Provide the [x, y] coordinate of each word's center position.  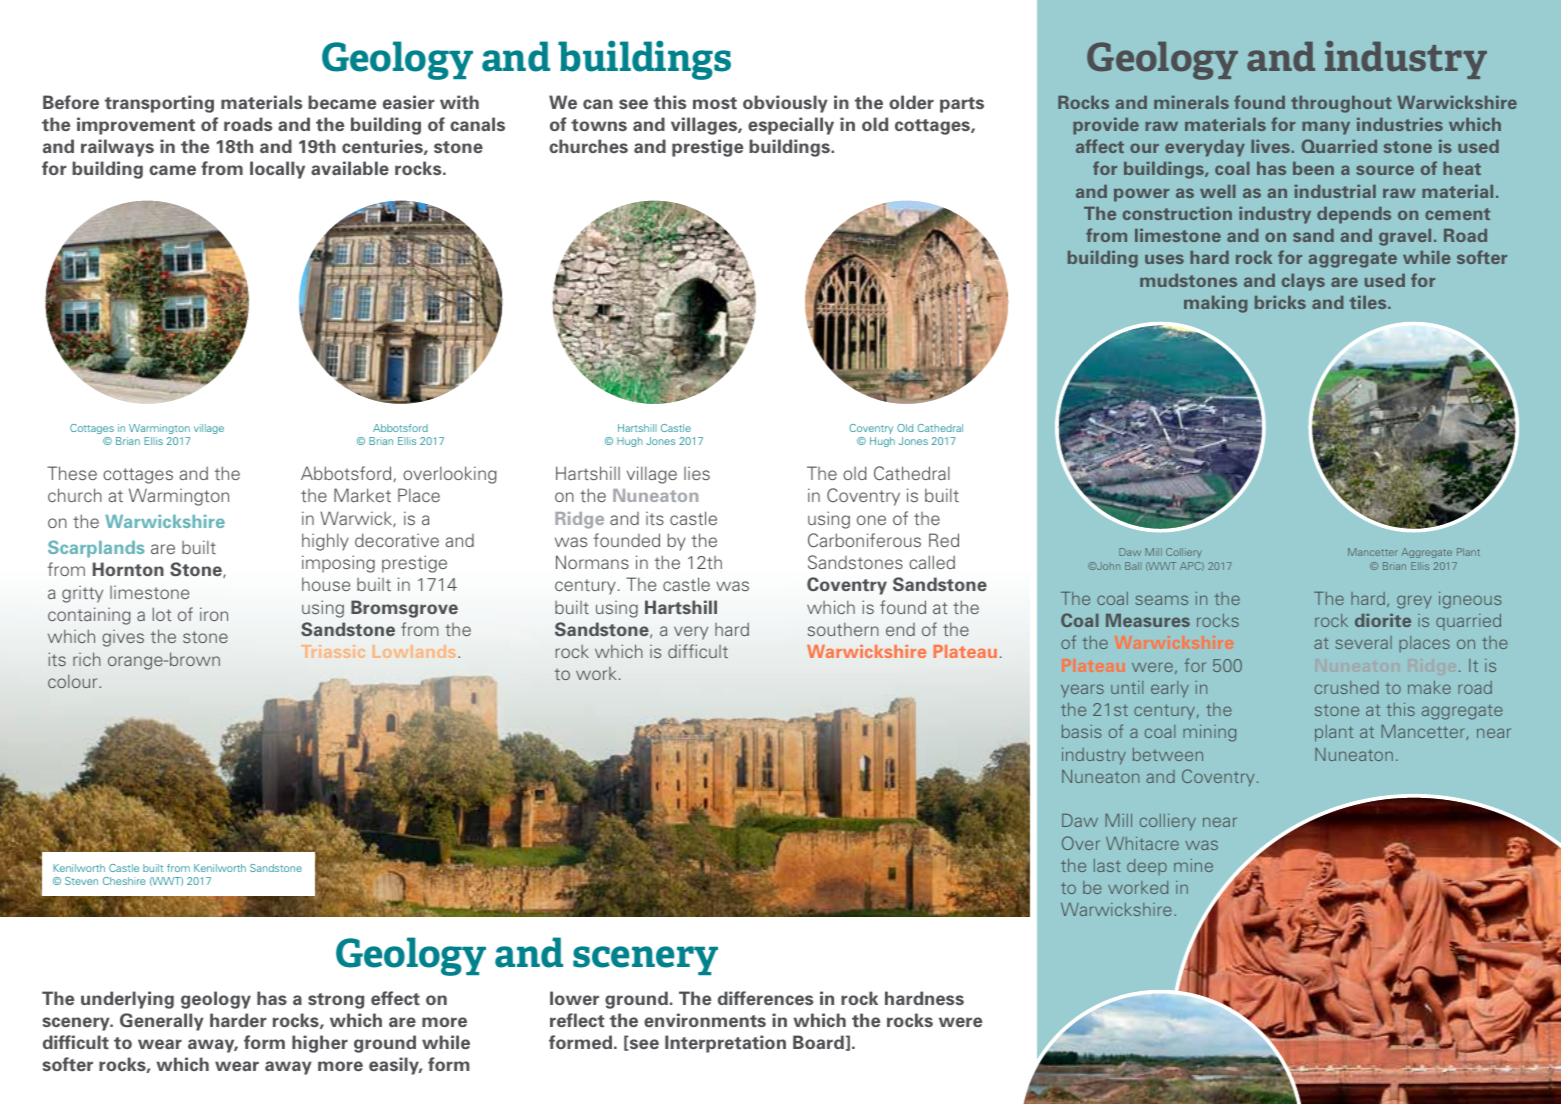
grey [1414, 602]
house [326, 584]
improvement [136, 126]
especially [791, 126]
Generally [162, 1022]
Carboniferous [864, 540]
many [1326, 128]
